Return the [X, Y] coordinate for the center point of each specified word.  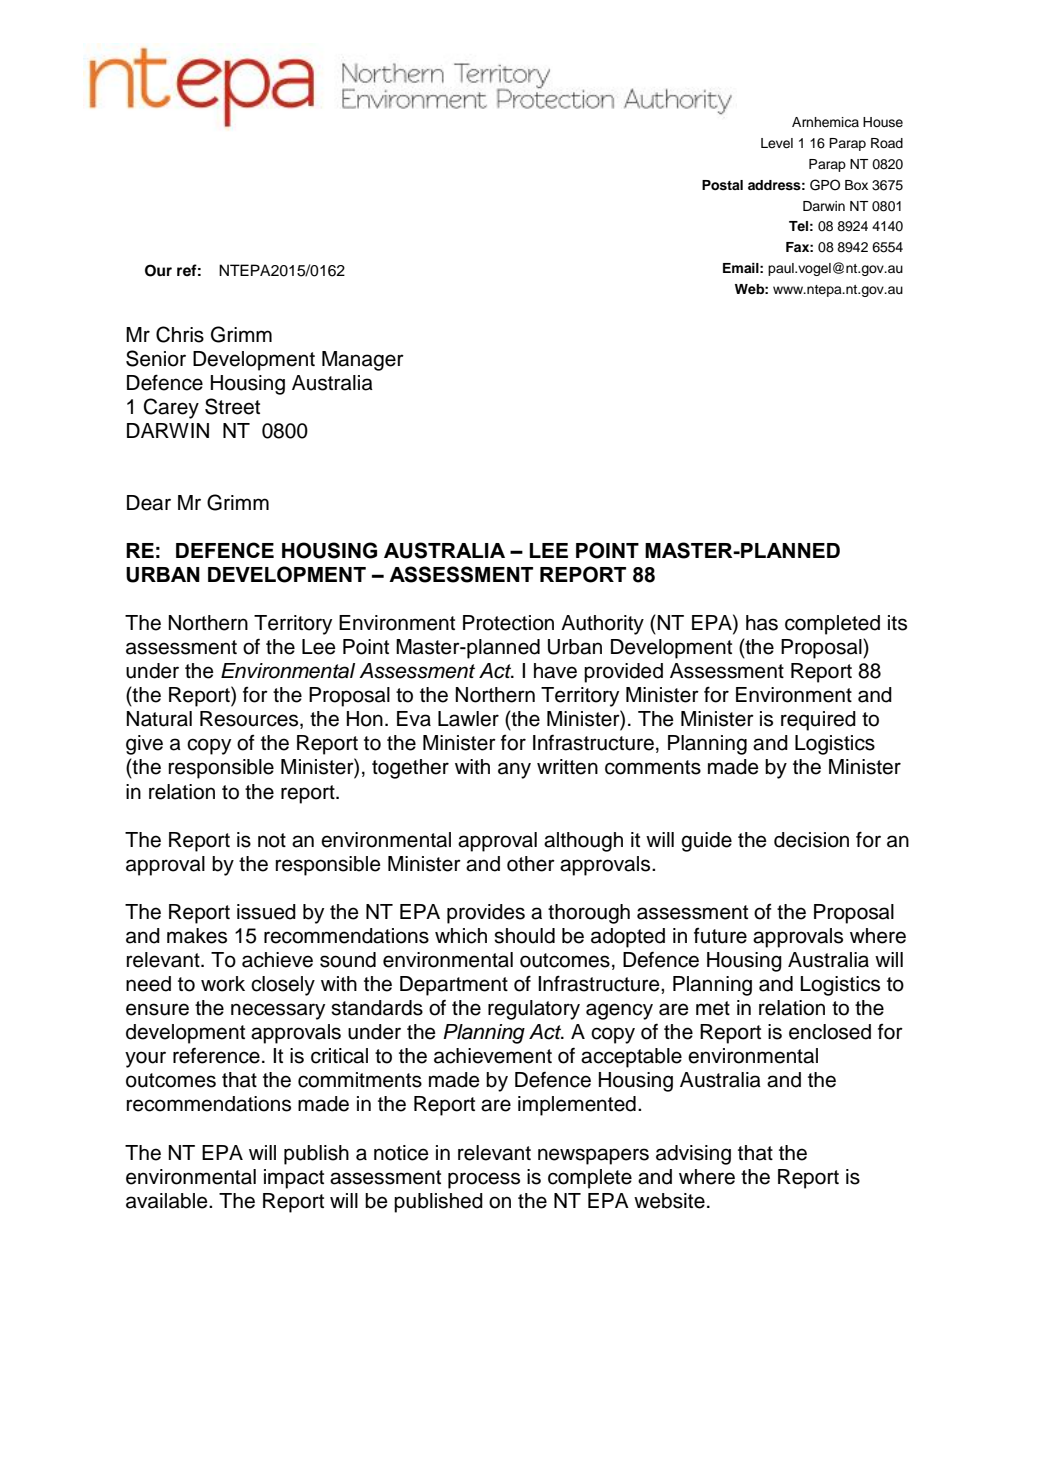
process [484, 1180]
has [762, 623]
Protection [508, 623]
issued [266, 912]
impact [294, 1179]
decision [811, 840]
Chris [180, 334]
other [531, 864]
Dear [149, 503]
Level [777, 143]
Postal [722, 185]
